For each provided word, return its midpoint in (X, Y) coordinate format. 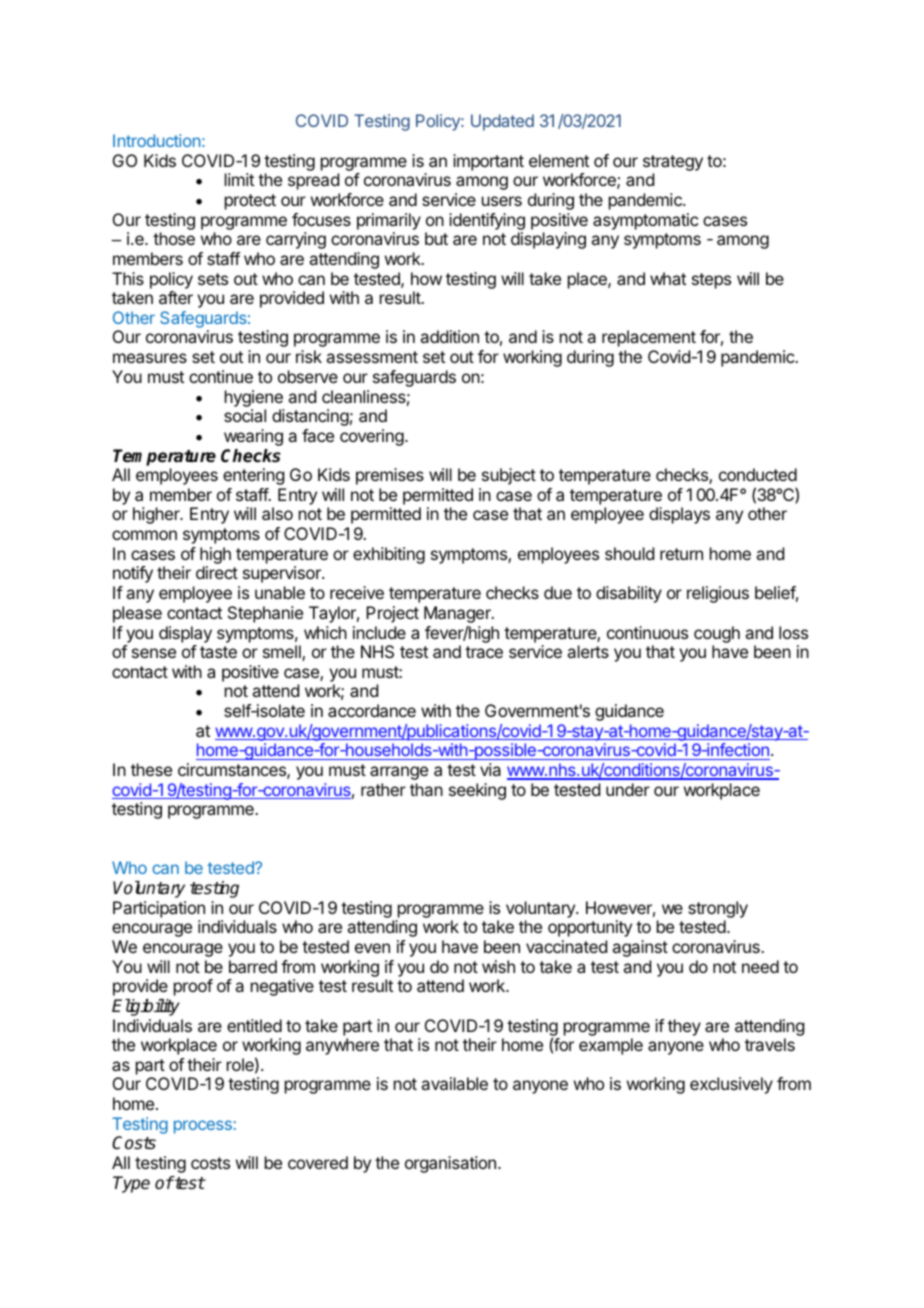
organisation (450, 1164)
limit (239, 179)
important (488, 162)
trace (484, 652)
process (203, 1127)
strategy (673, 163)
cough (717, 634)
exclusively (731, 1085)
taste (218, 652)
